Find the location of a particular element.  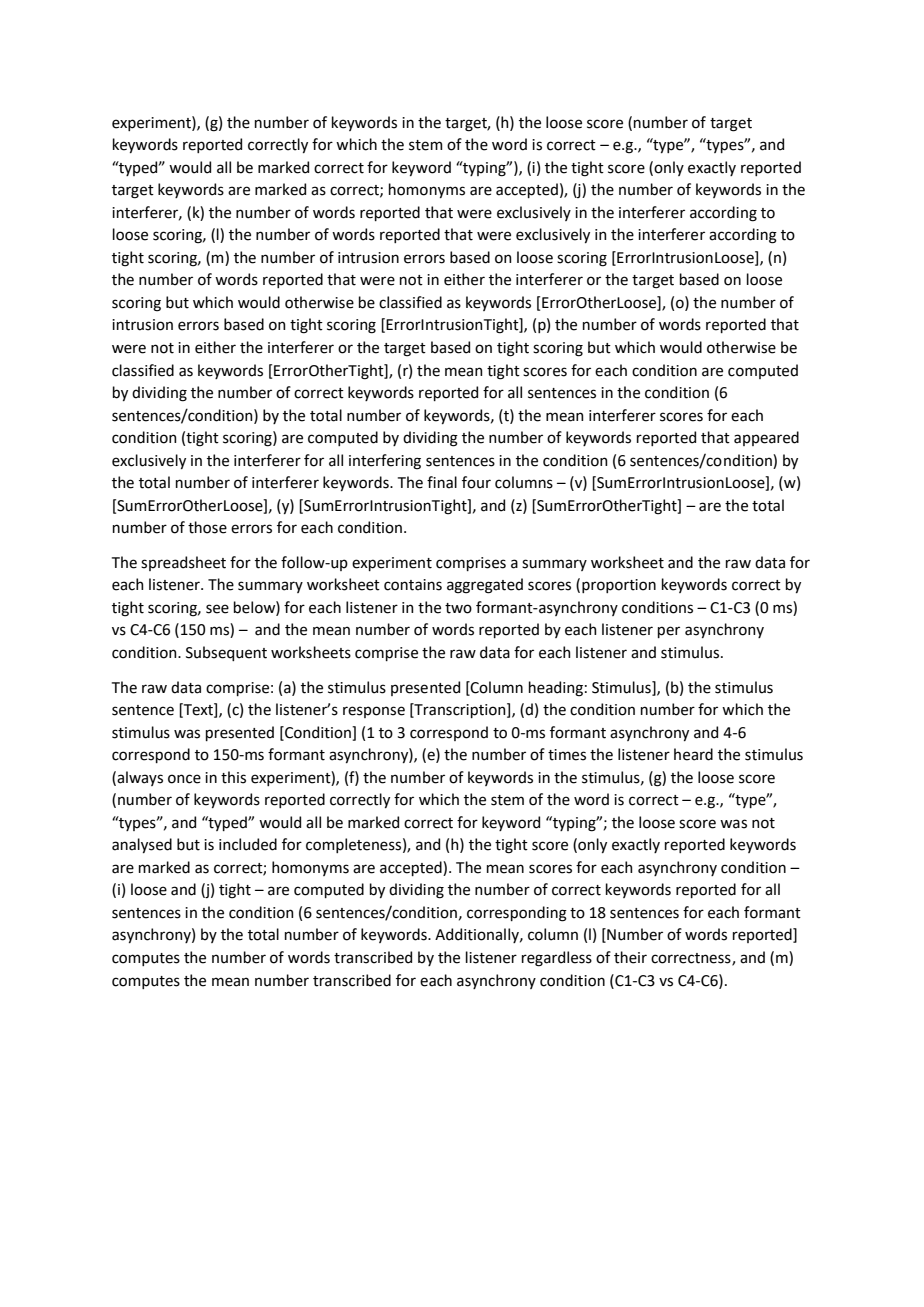

final is located at coordinates (442, 482).
